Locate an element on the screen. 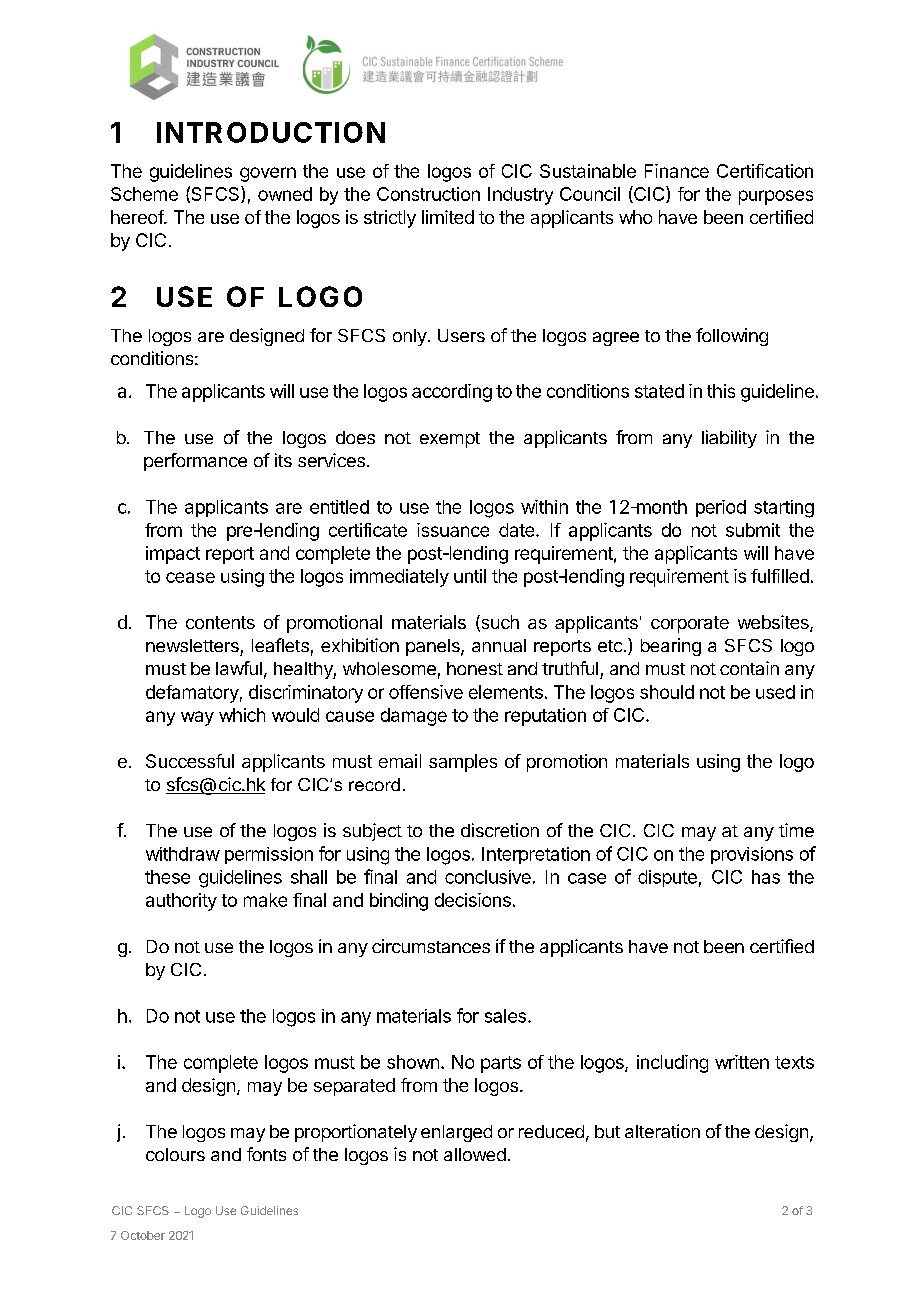 This screenshot has width=924, height=1308. contain is located at coordinates (749, 668).
